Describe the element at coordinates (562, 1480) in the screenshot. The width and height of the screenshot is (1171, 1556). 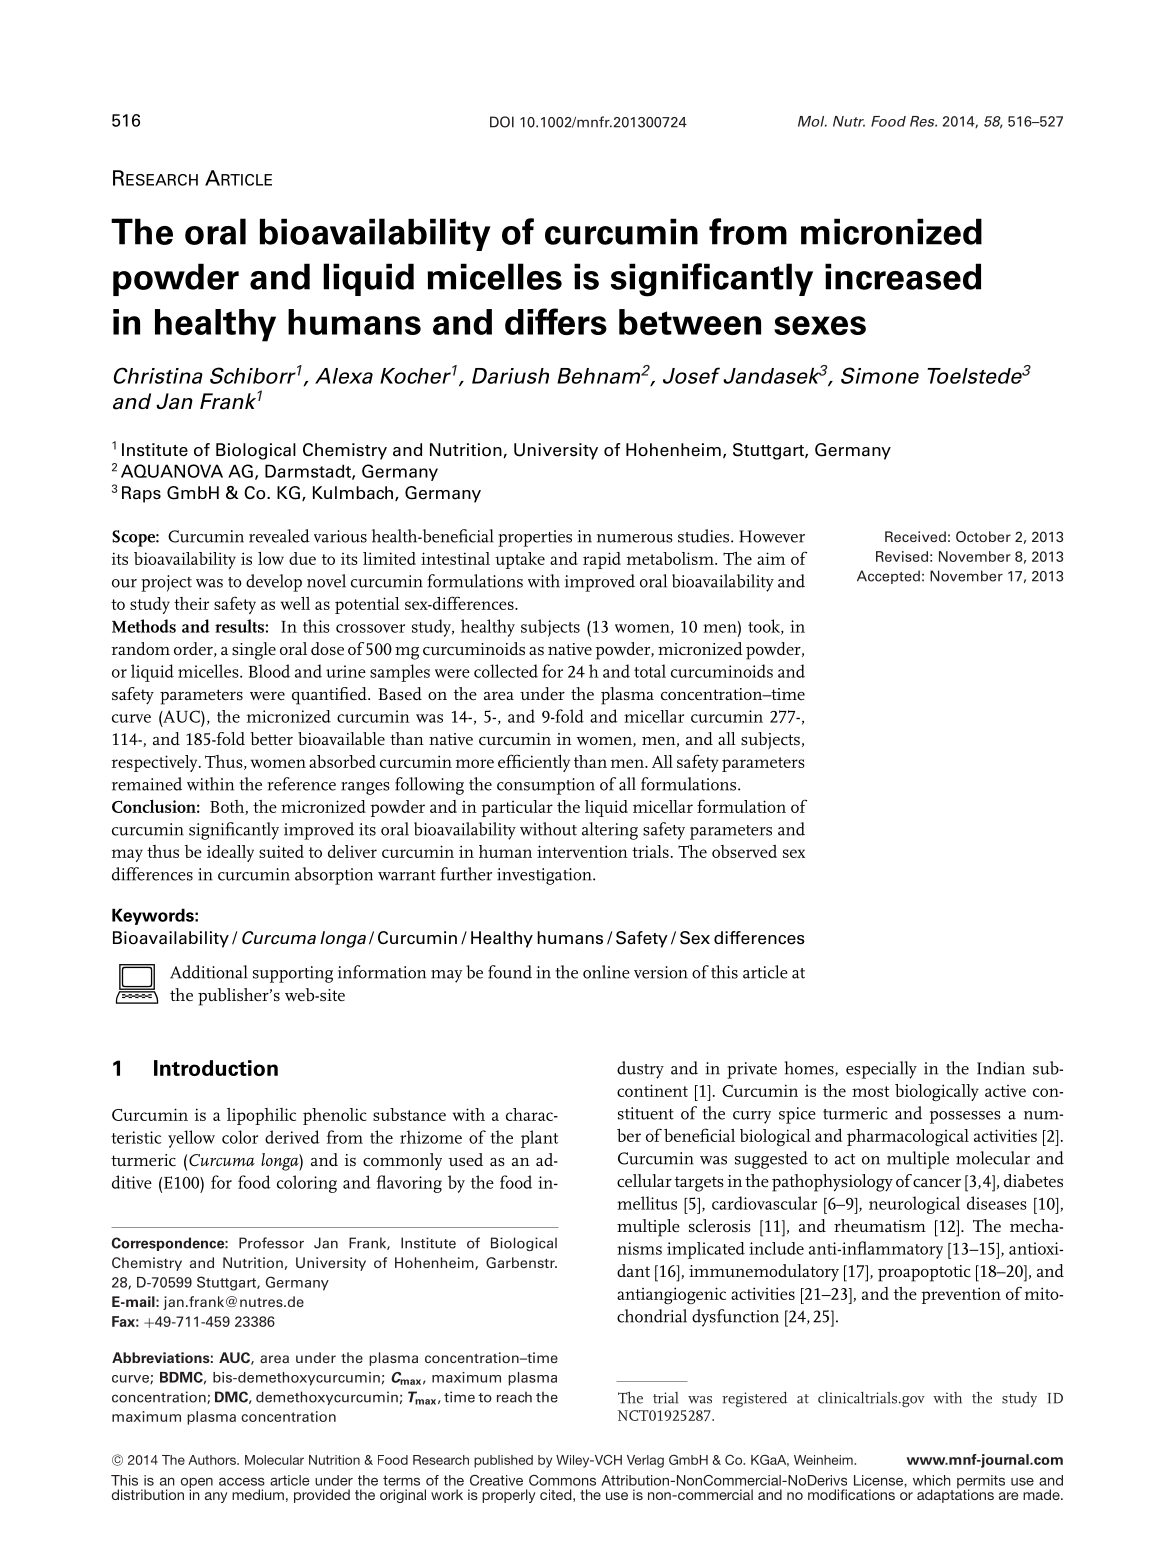
I see `Commons` at that location.
